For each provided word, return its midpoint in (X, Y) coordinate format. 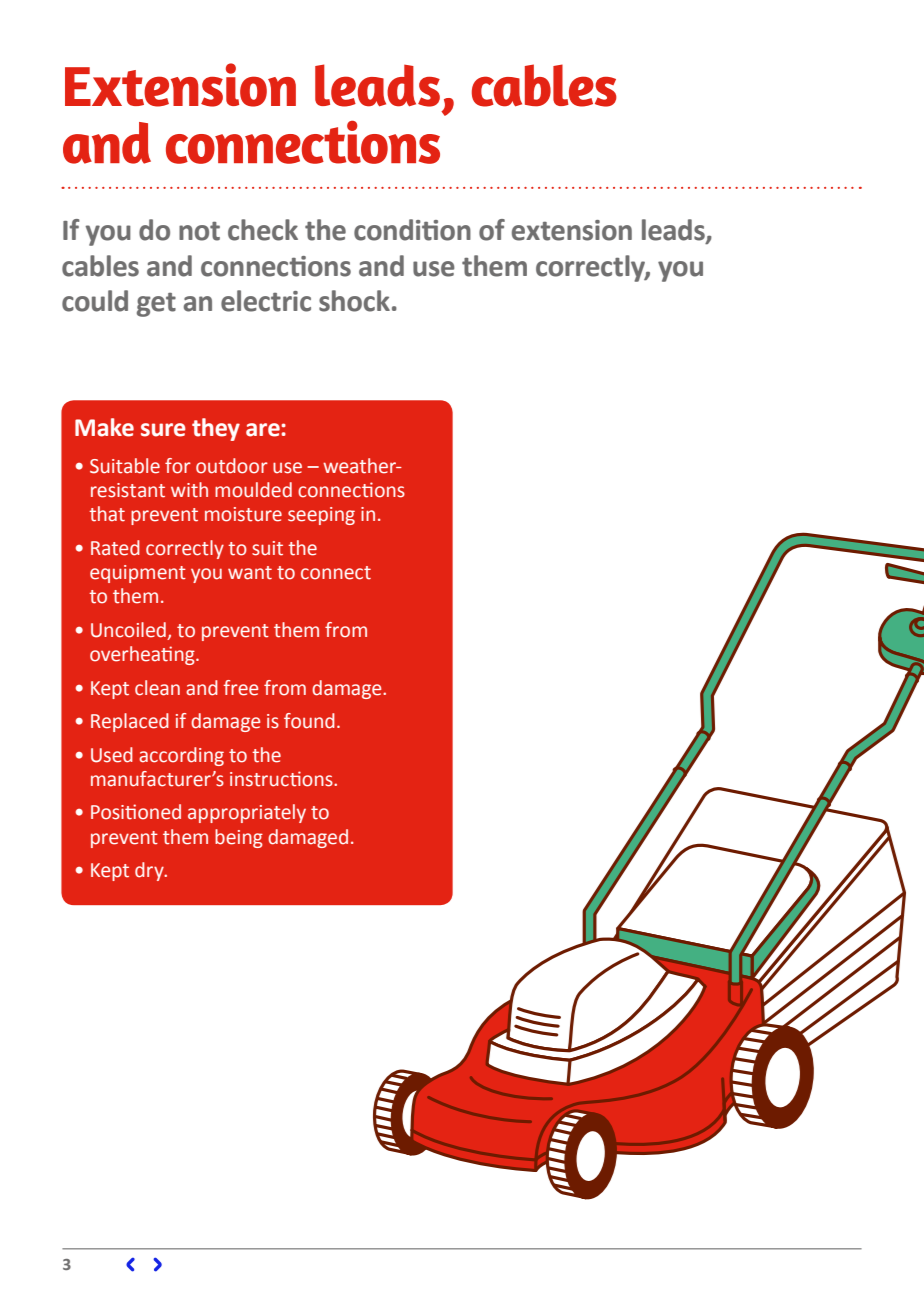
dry (150, 871)
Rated (115, 548)
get (156, 305)
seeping (321, 516)
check (263, 230)
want (250, 573)
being (239, 838)
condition (412, 230)
